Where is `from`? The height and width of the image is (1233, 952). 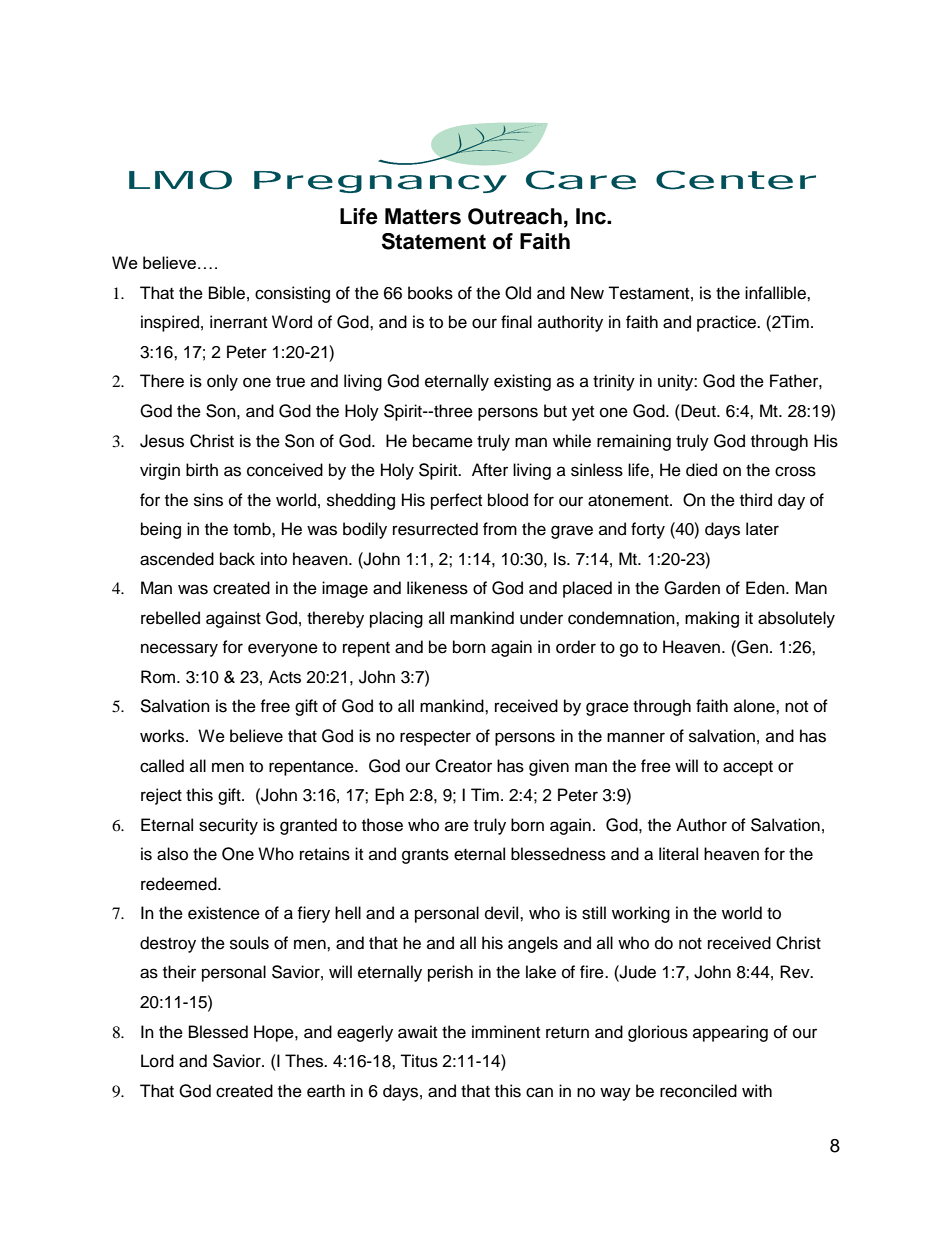
from is located at coordinates (500, 529).
